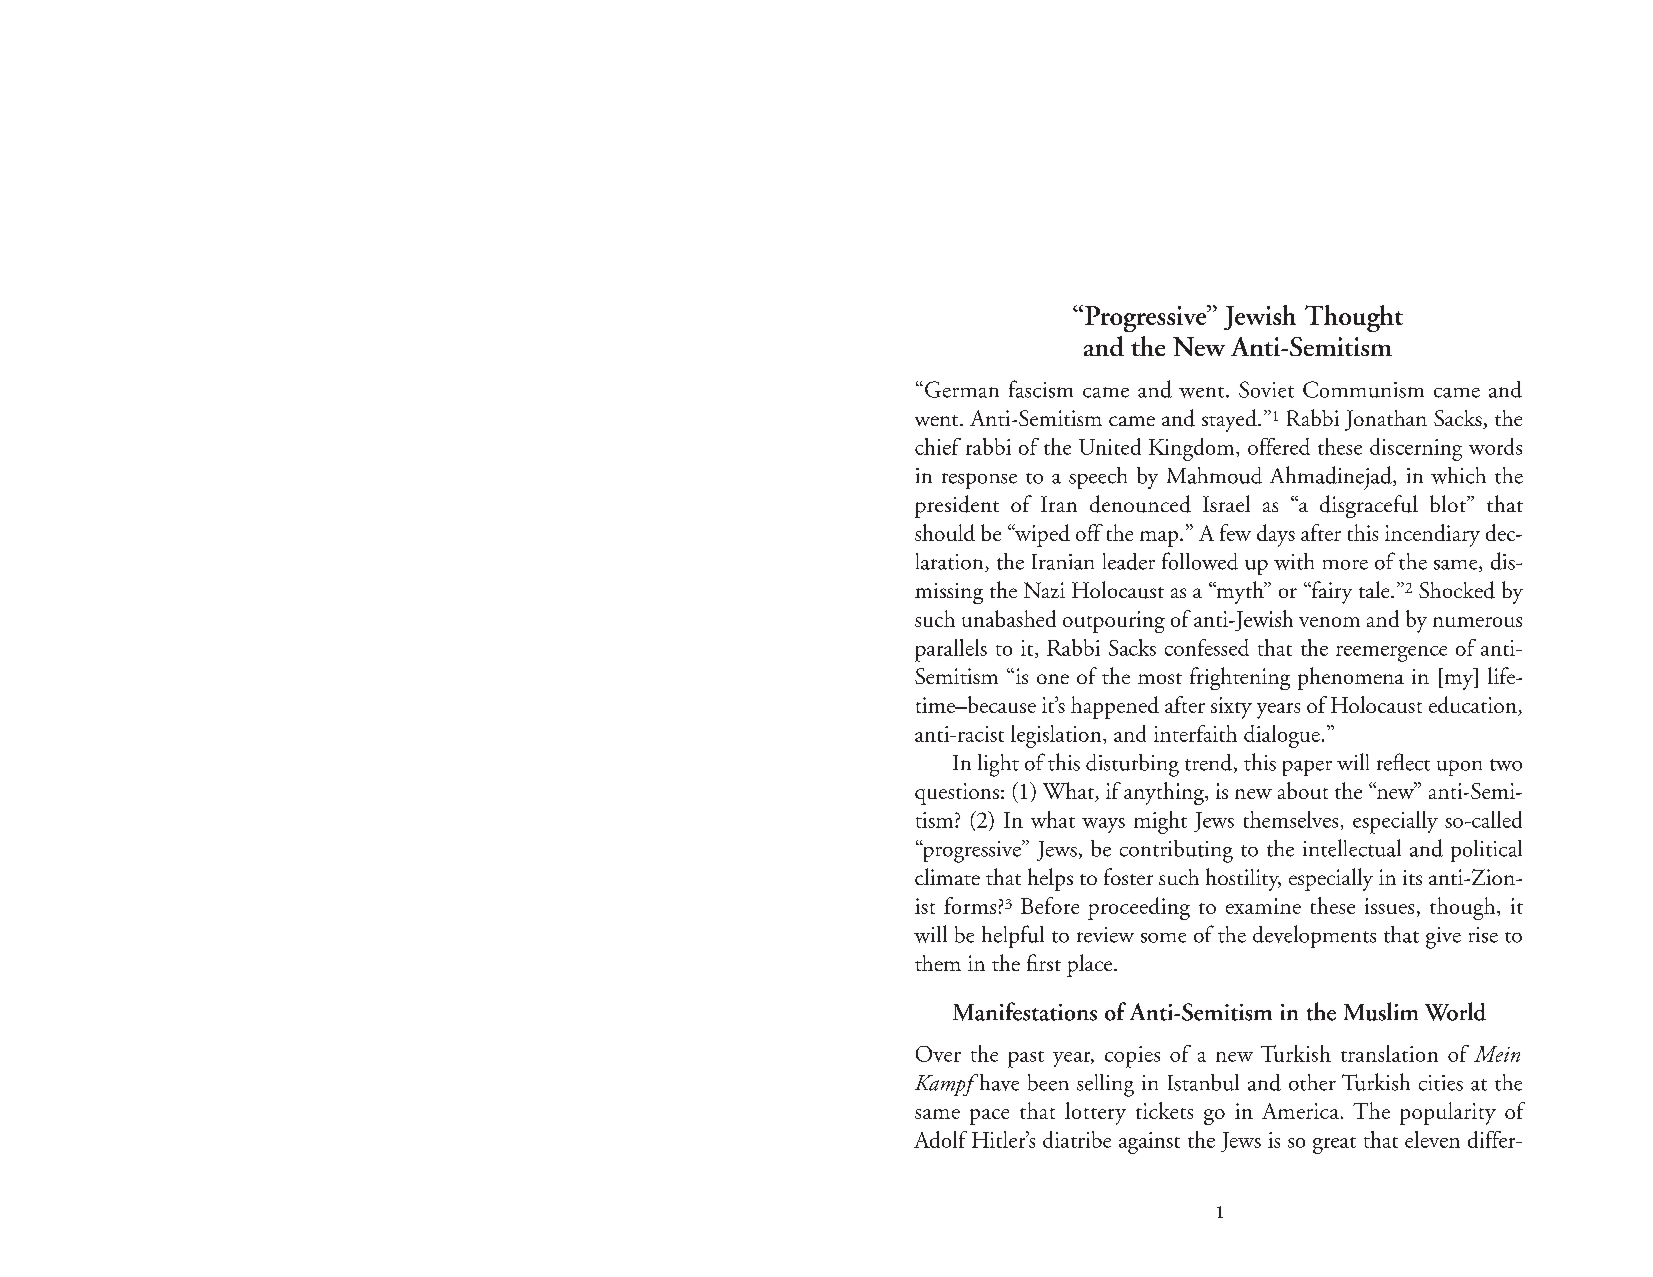  What do you see at coordinates (1041, 389) in the document?
I see `fascism` at bounding box center [1041, 389].
